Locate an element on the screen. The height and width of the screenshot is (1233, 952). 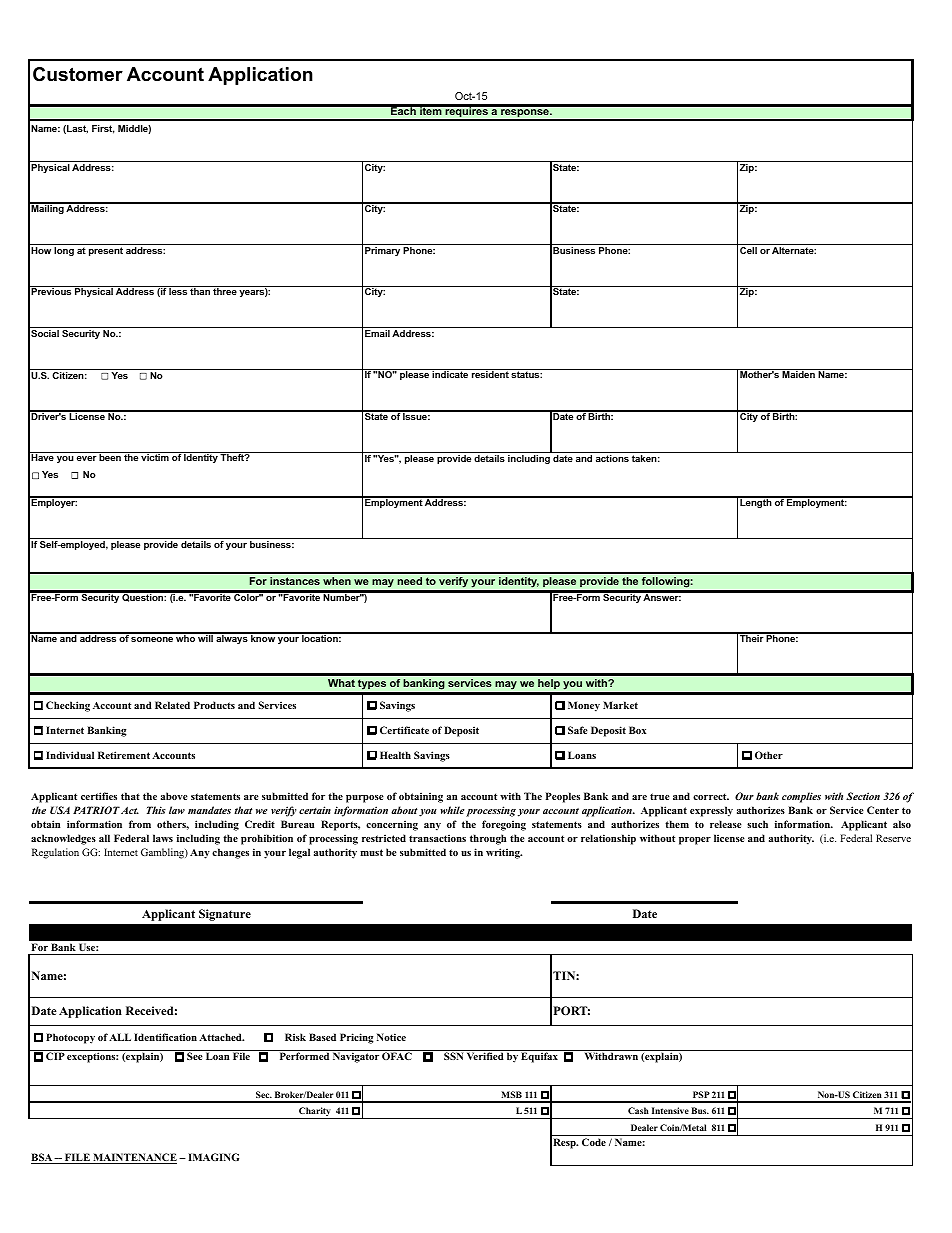
Cell is located at coordinates (748, 250).
